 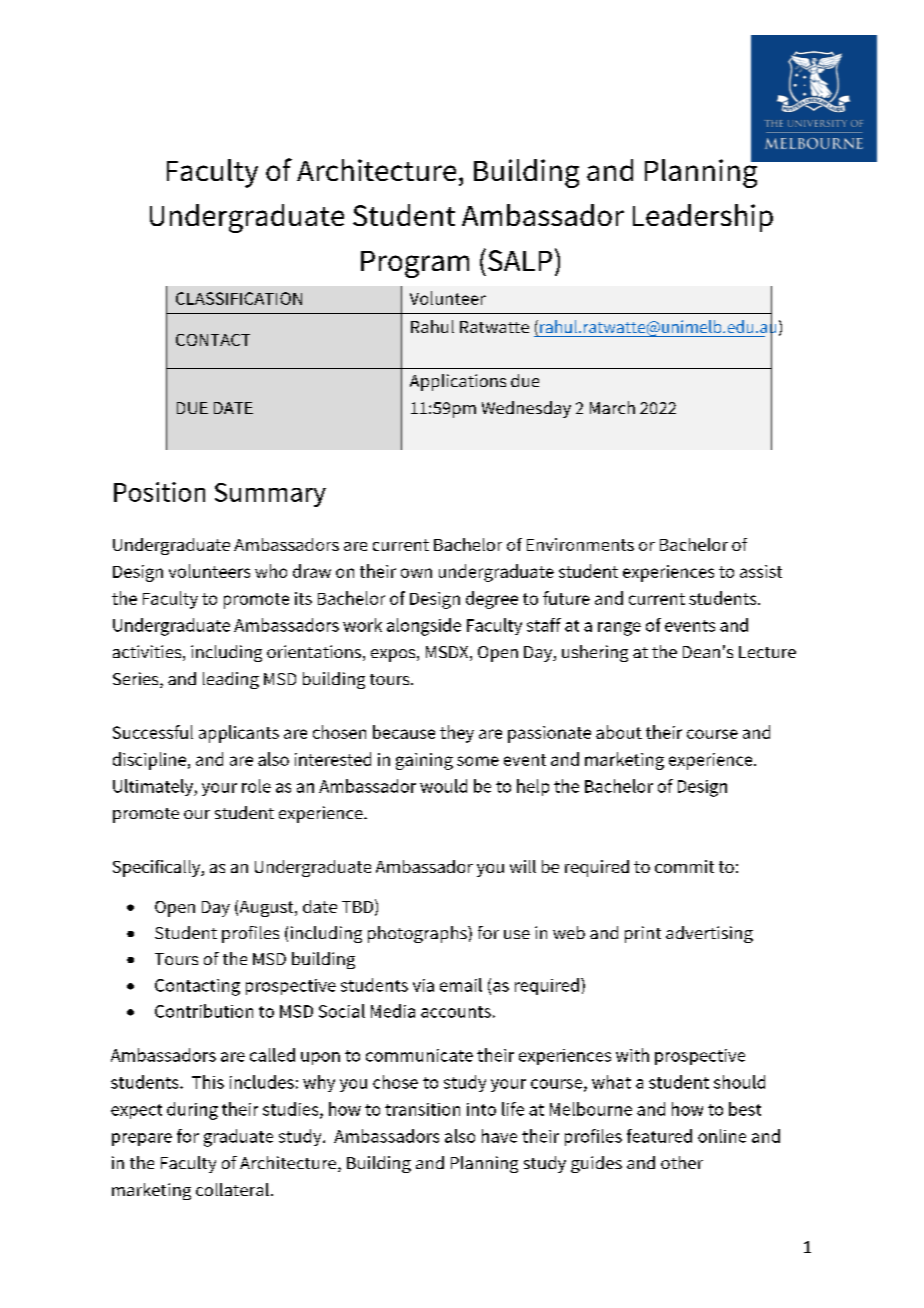 What do you see at coordinates (418, 934) in the document?
I see `photographs` at bounding box center [418, 934].
